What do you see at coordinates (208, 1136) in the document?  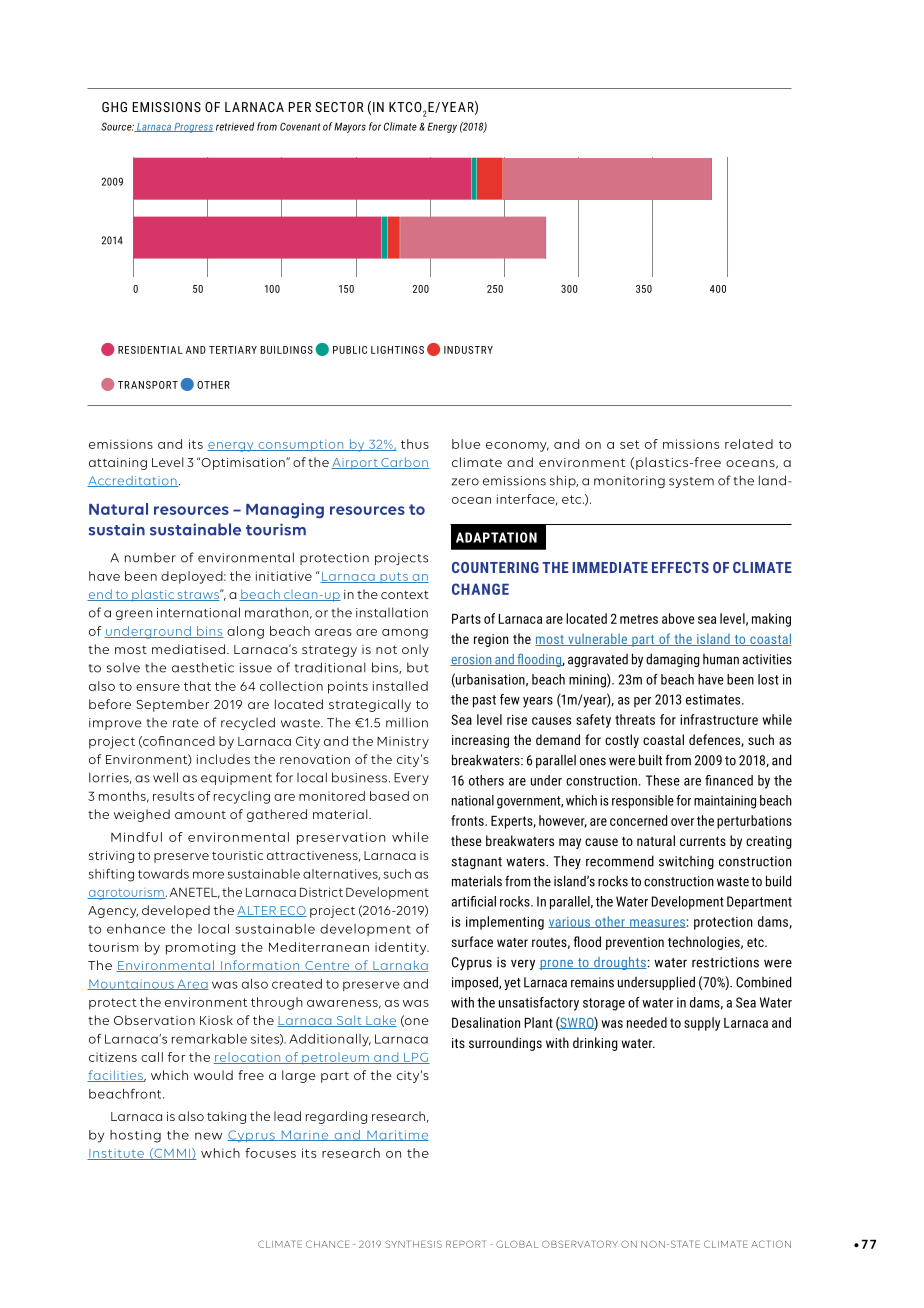 I see `new` at bounding box center [208, 1136].
